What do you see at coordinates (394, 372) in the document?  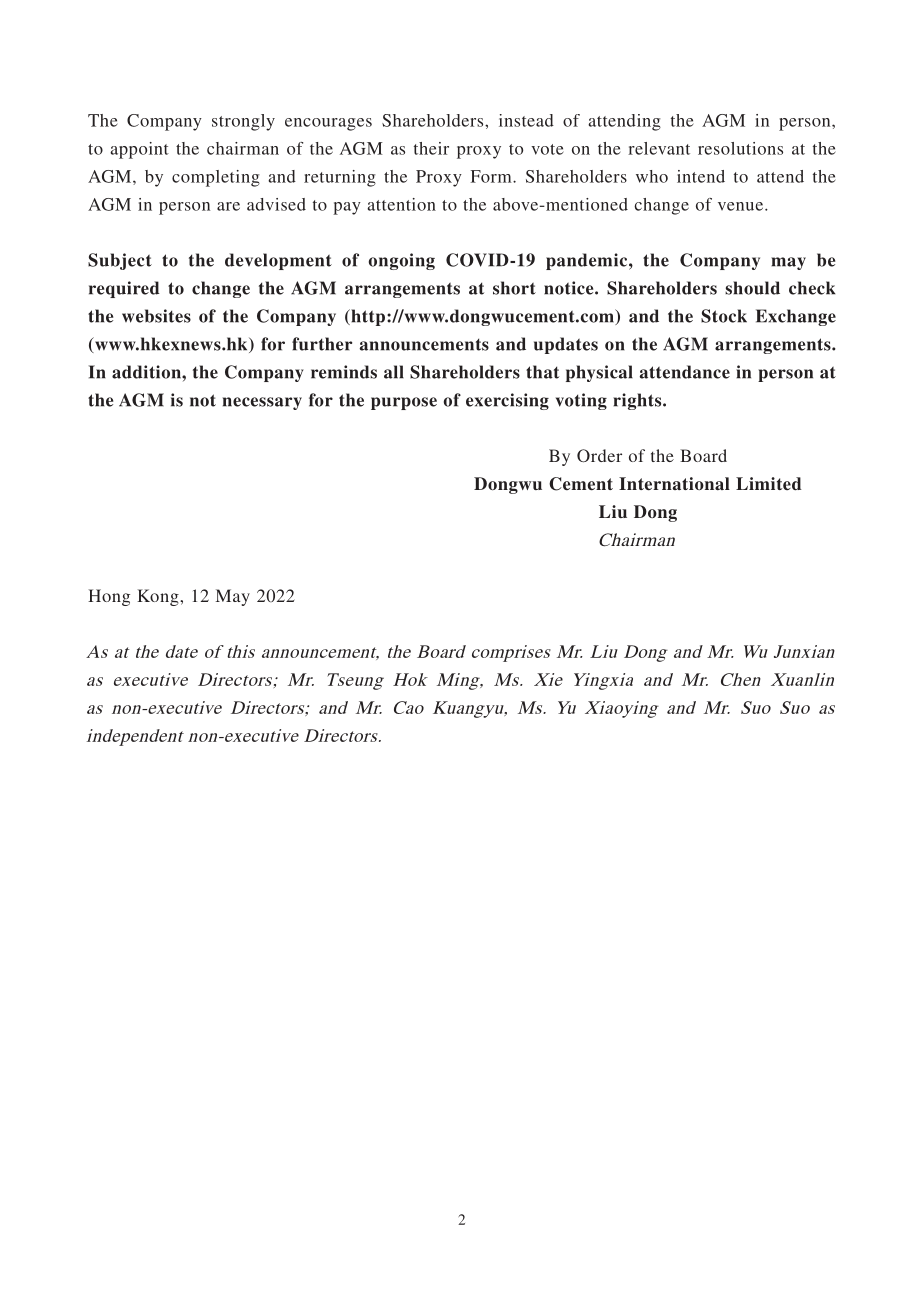 I see `all` at bounding box center [394, 372].
